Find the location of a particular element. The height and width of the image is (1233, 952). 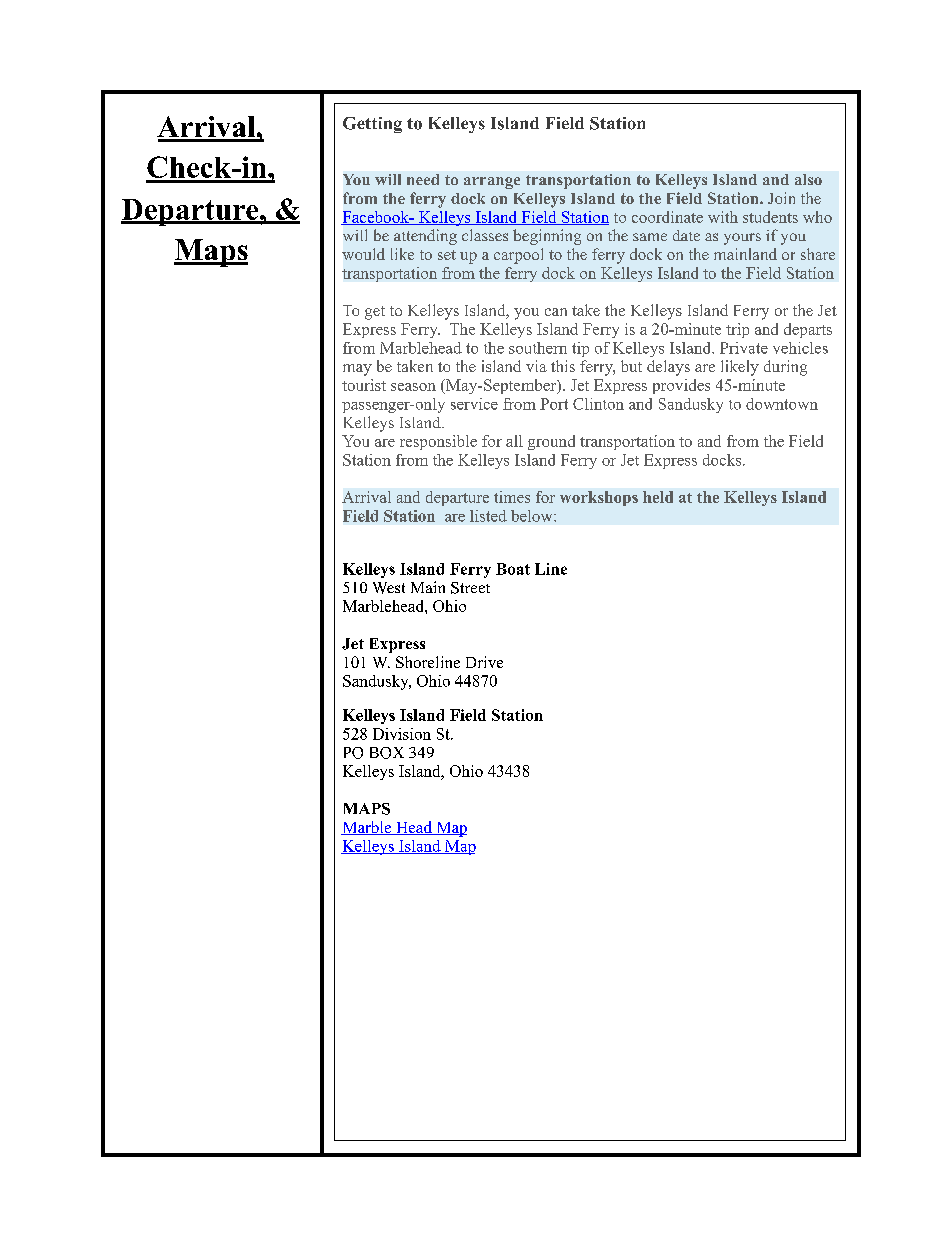

responsible is located at coordinates (438, 442).
